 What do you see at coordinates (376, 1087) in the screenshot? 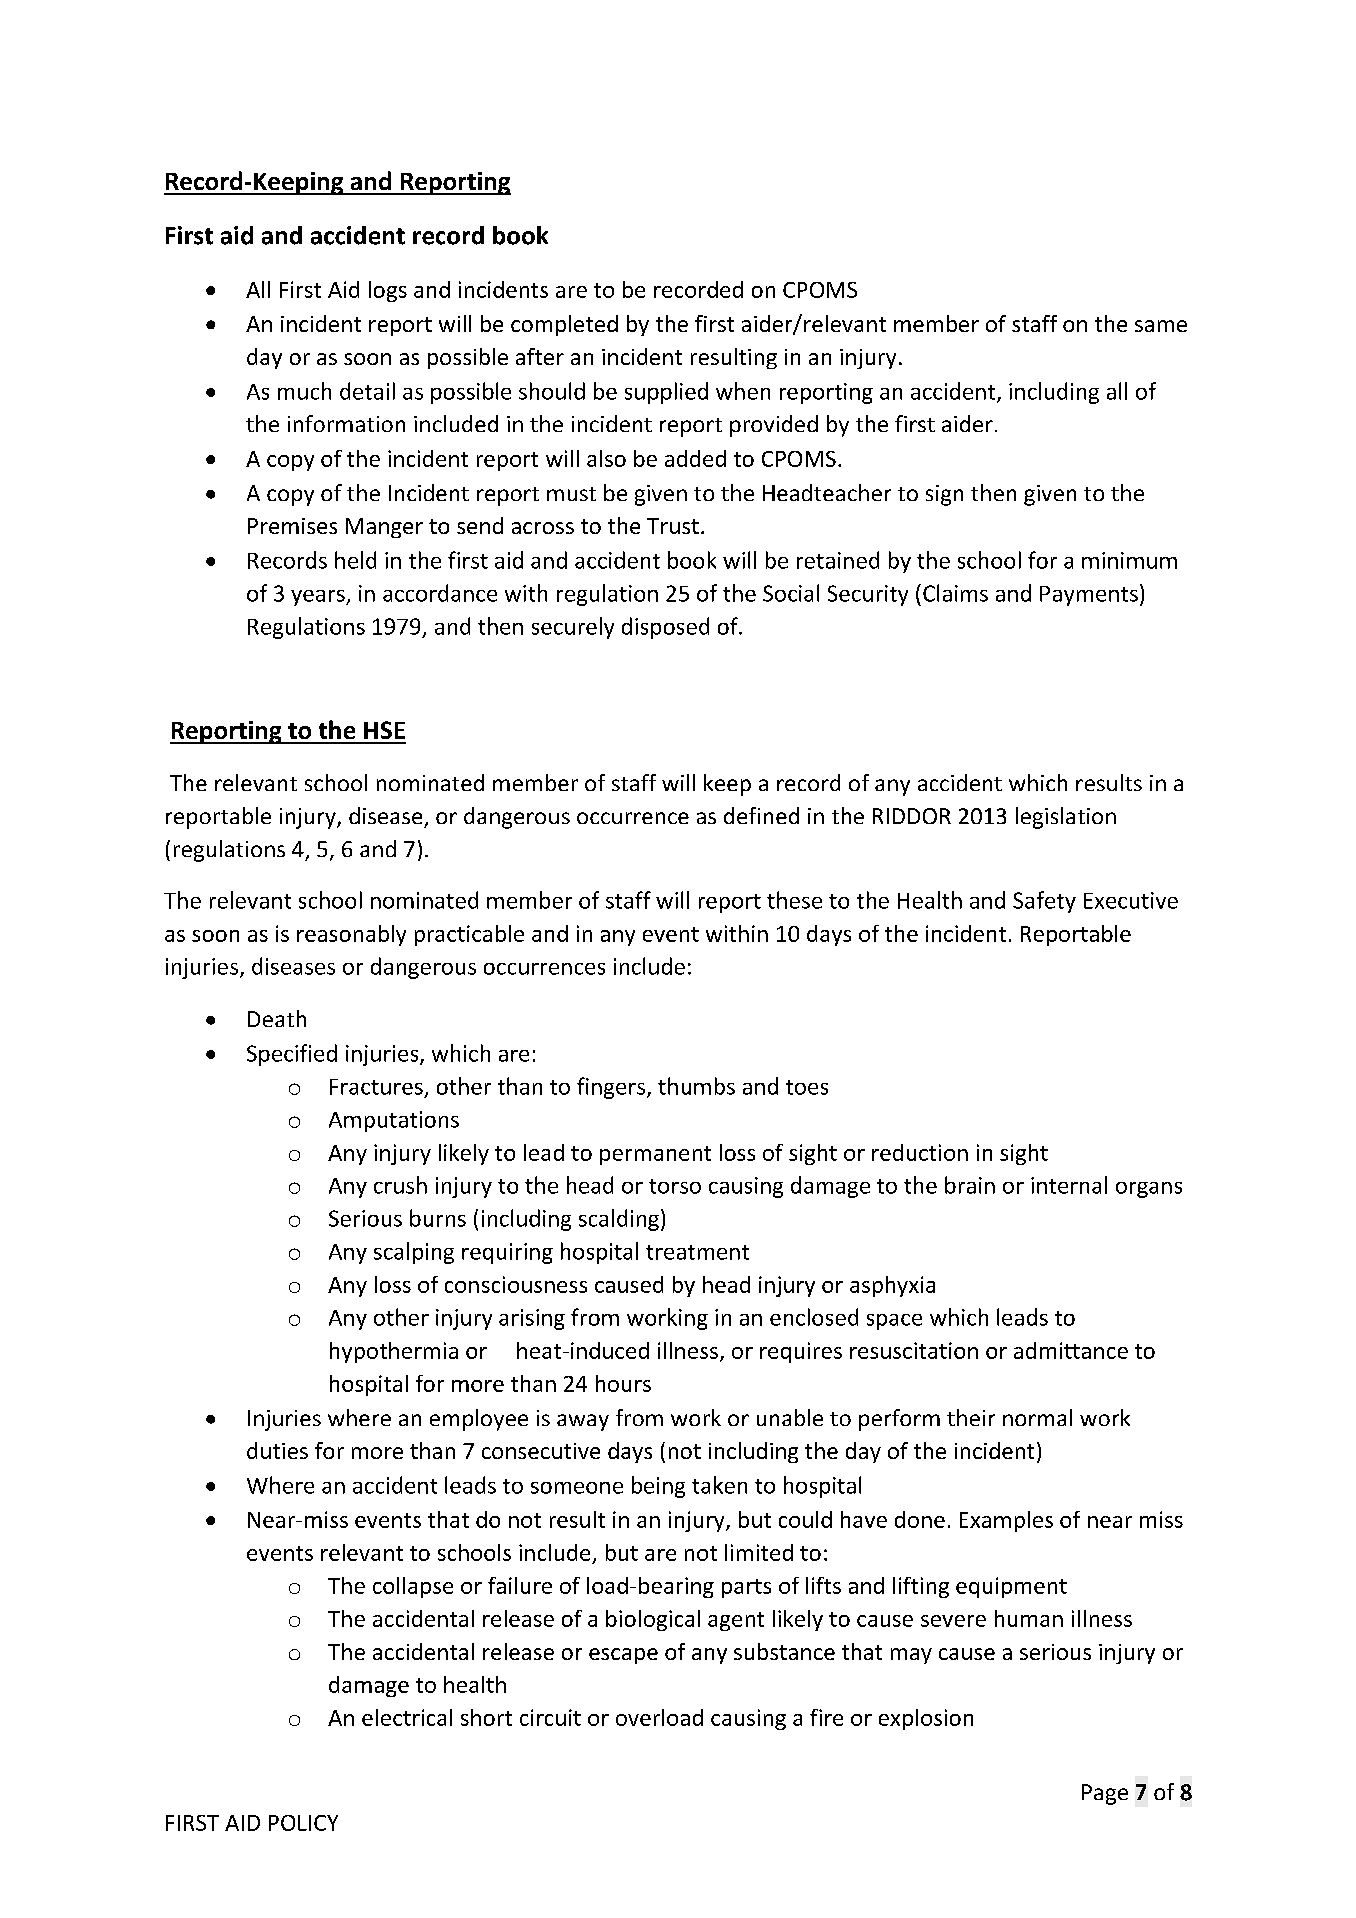
I see `Fractures` at bounding box center [376, 1087].
